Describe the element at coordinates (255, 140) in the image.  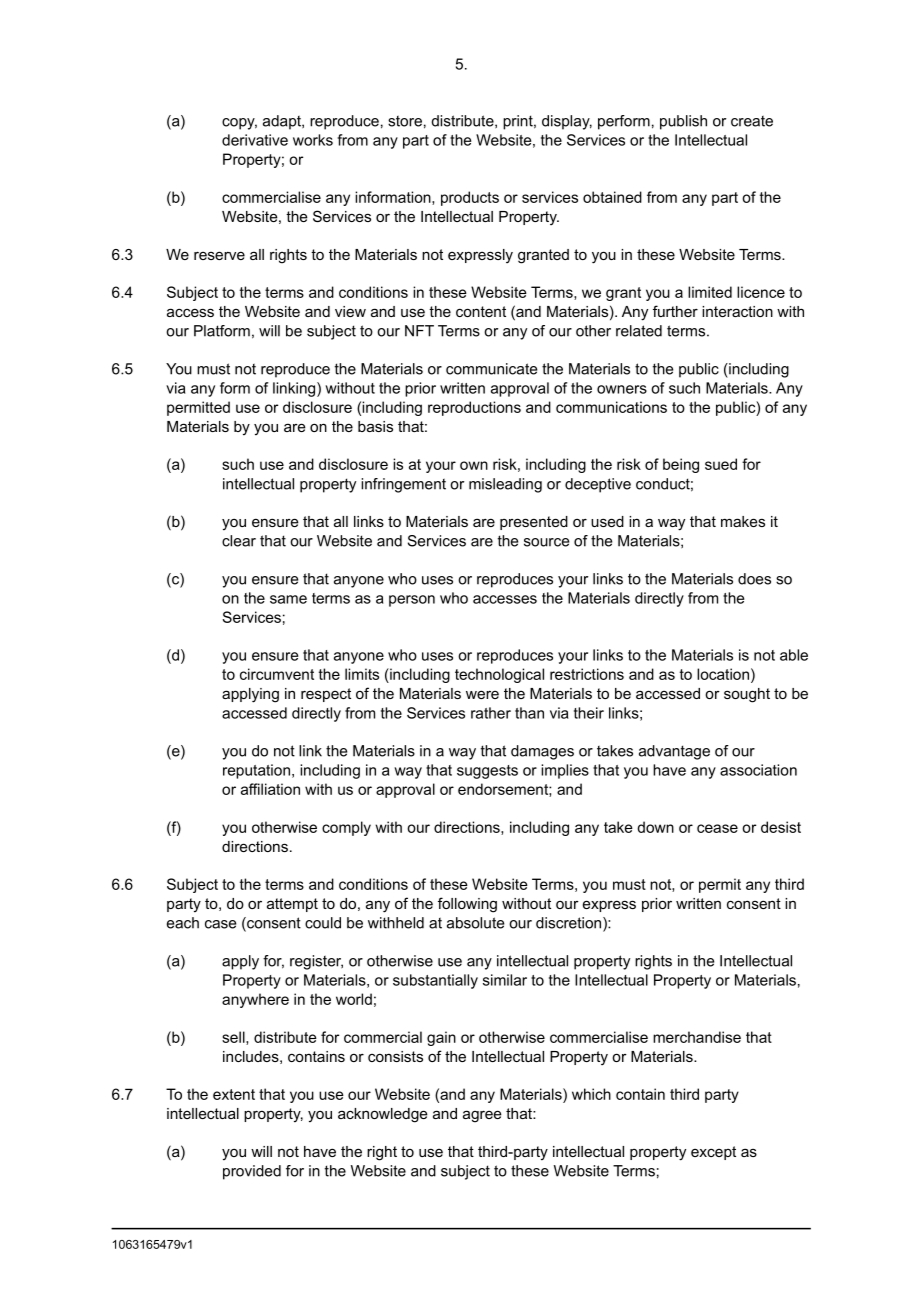
I see `derivative` at that location.
